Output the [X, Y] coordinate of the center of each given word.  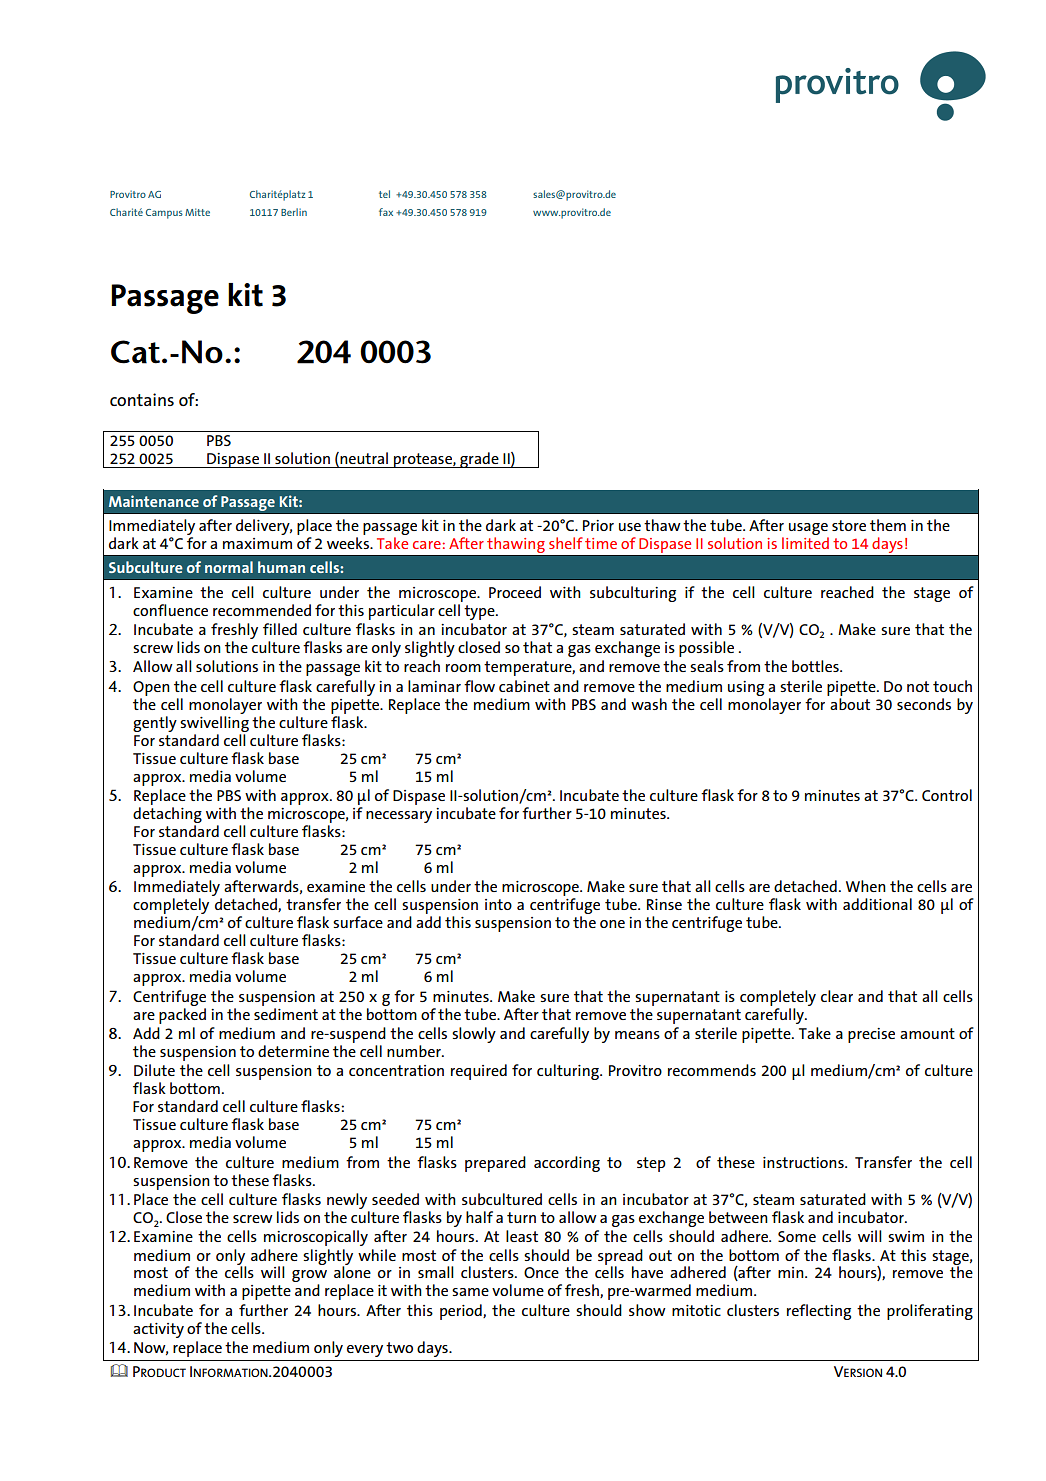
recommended [262, 610]
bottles [816, 666]
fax [386, 212]
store [849, 525]
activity [158, 1330]
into [498, 904]
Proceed [515, 592]
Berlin [294, 212]
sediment [286, 1014]
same [470, 1292]
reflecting [819, 1312]
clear [837, 996]
